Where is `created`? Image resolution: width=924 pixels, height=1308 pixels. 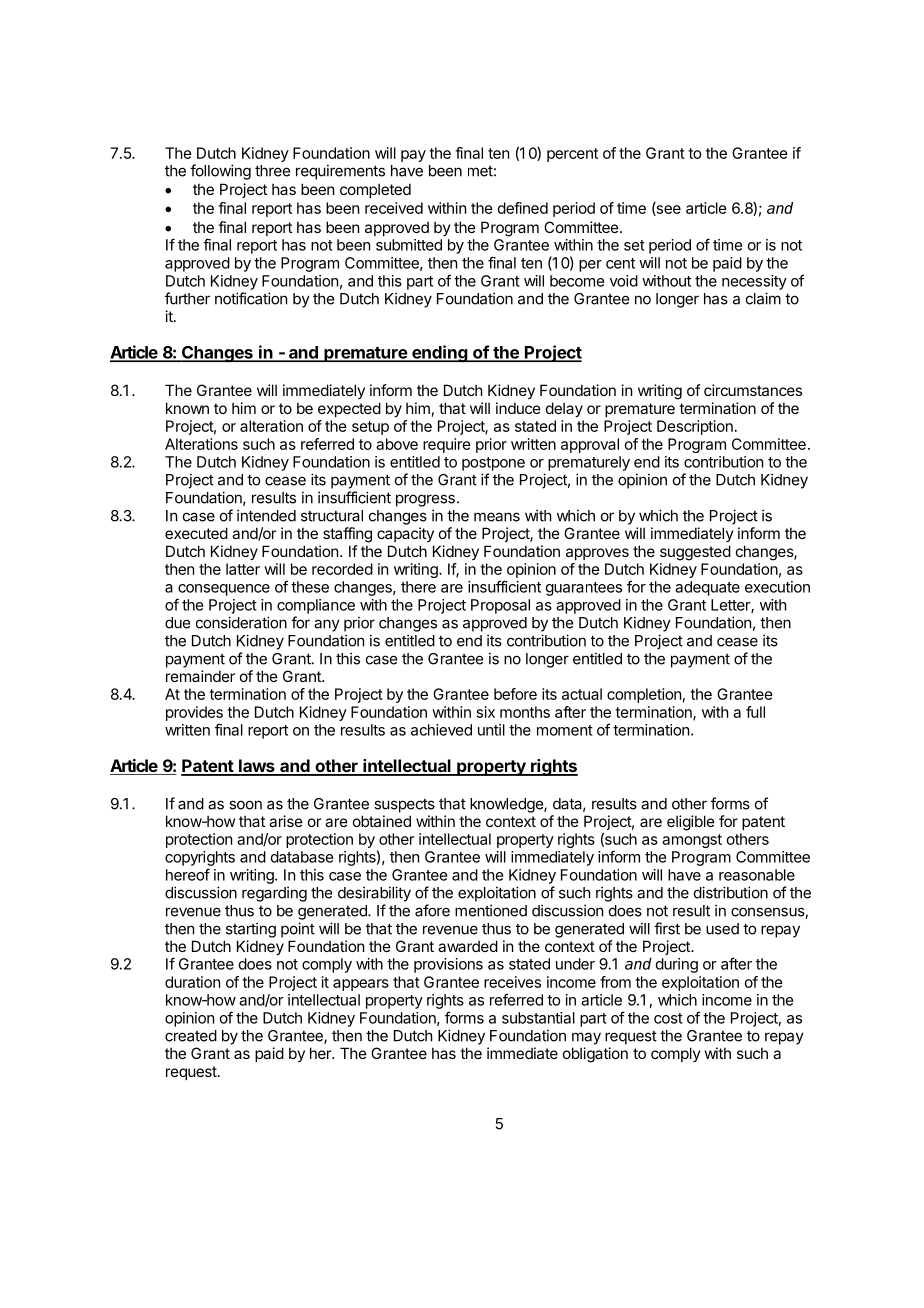 created is located at coordinates (191, 1036).
